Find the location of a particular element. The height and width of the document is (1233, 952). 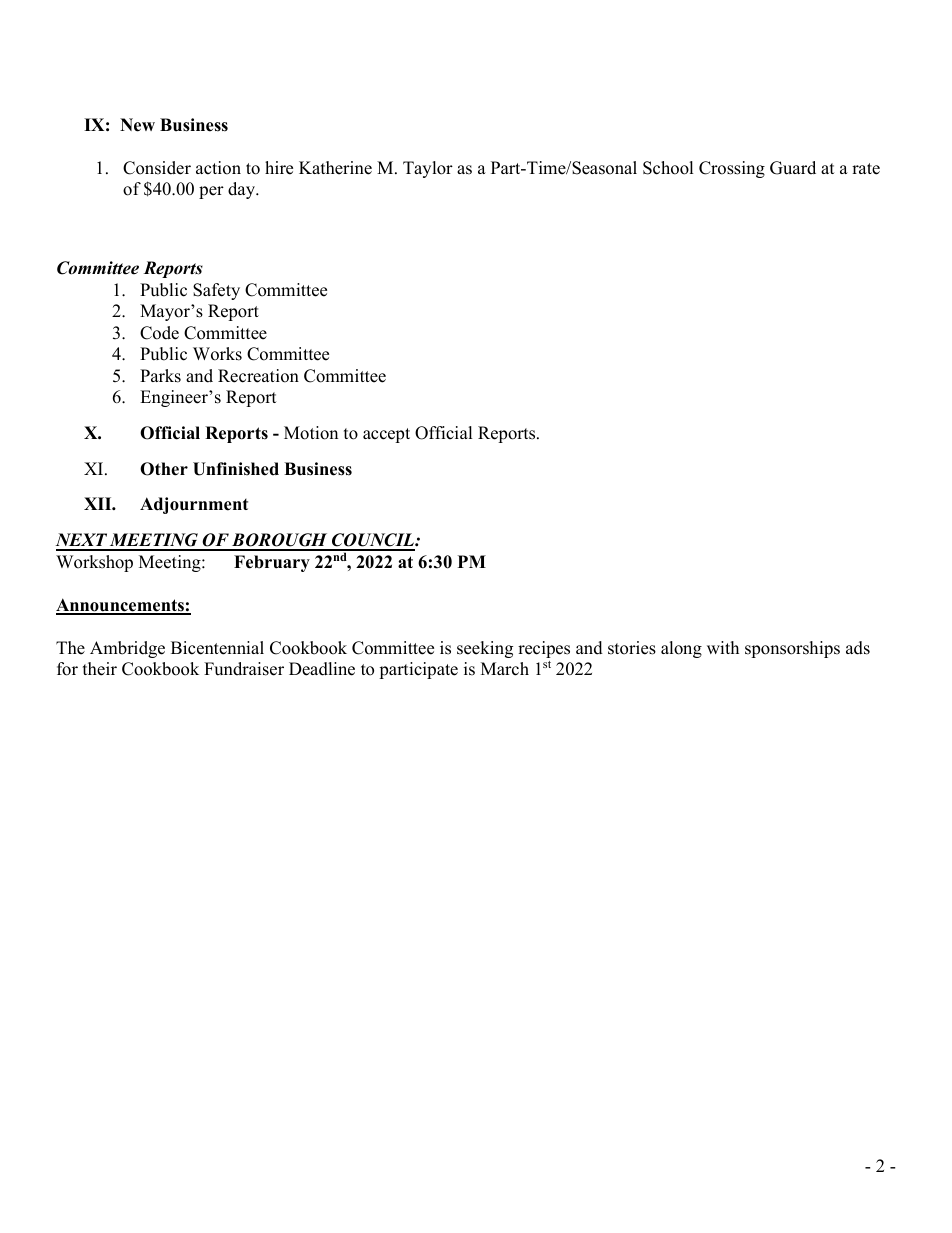

Taylor is located at coordinates (428, 169).
